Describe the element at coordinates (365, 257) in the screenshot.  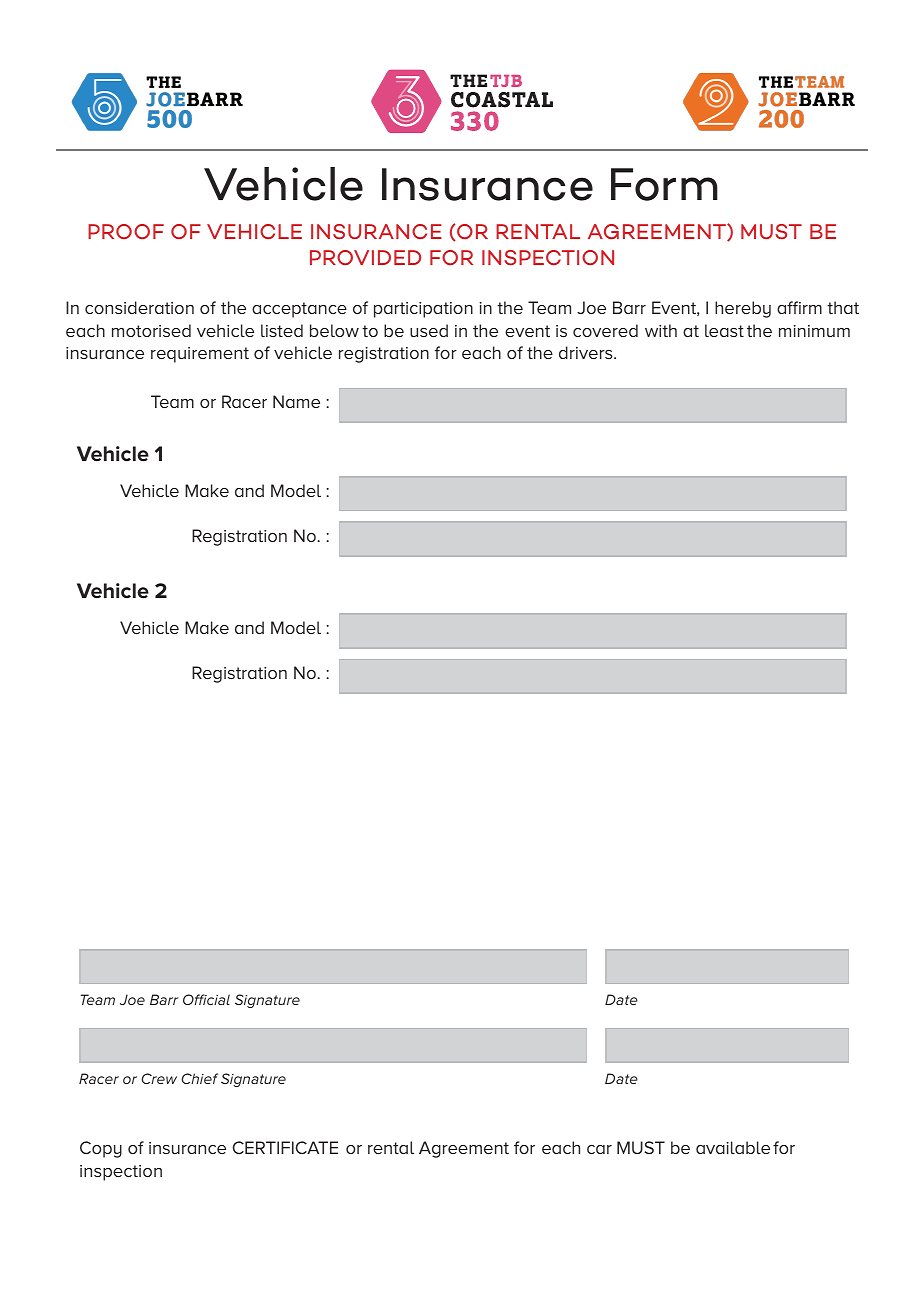
I see `PROVIDED` at that location.
